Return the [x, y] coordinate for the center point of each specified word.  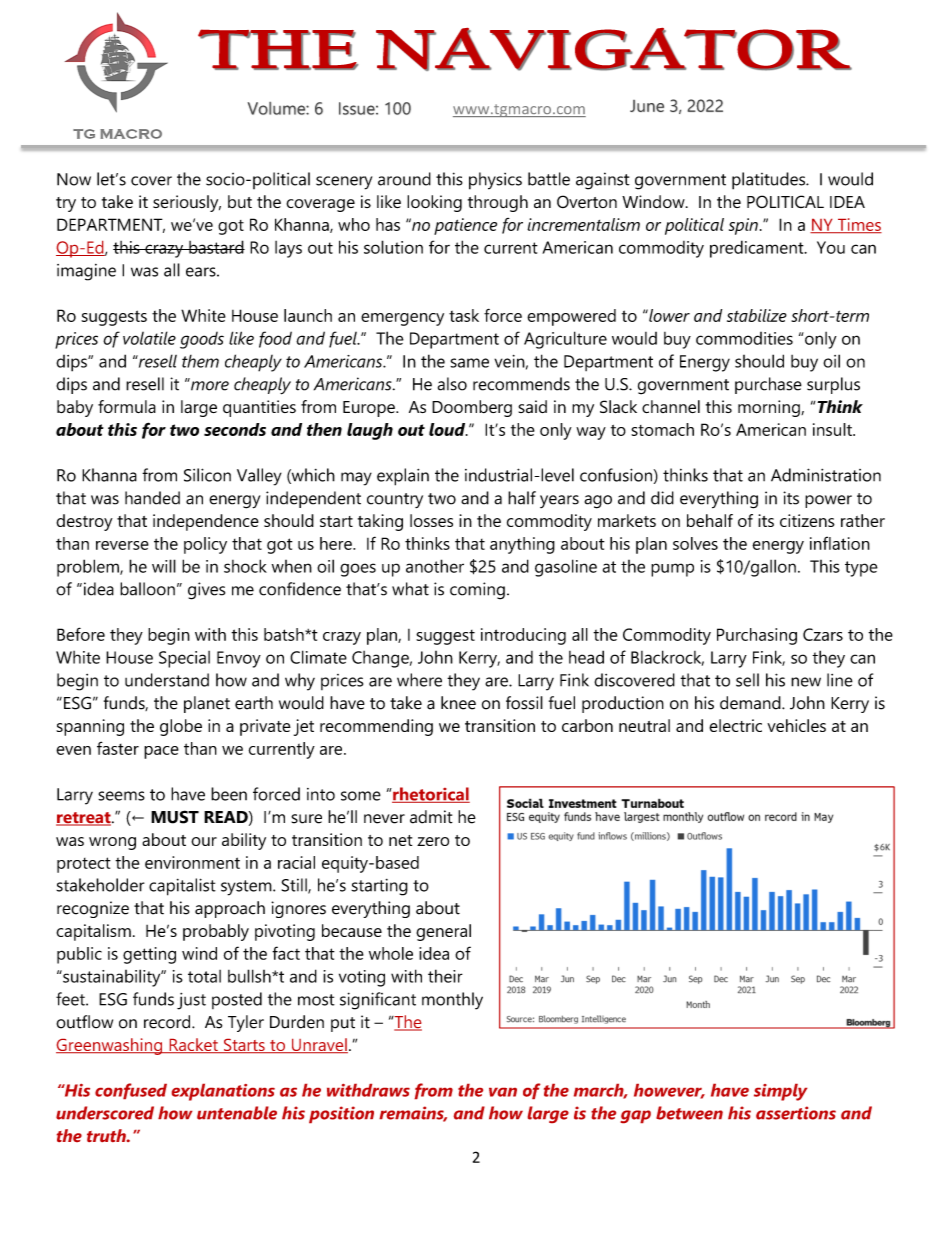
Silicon [207, 475]
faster [118, 748]
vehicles [796, 725]
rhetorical [430, 795]
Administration [826, 475]
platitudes [770, 181]
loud [448, 429]
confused [131, 1091]
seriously [187, 203]
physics [495, 181]
